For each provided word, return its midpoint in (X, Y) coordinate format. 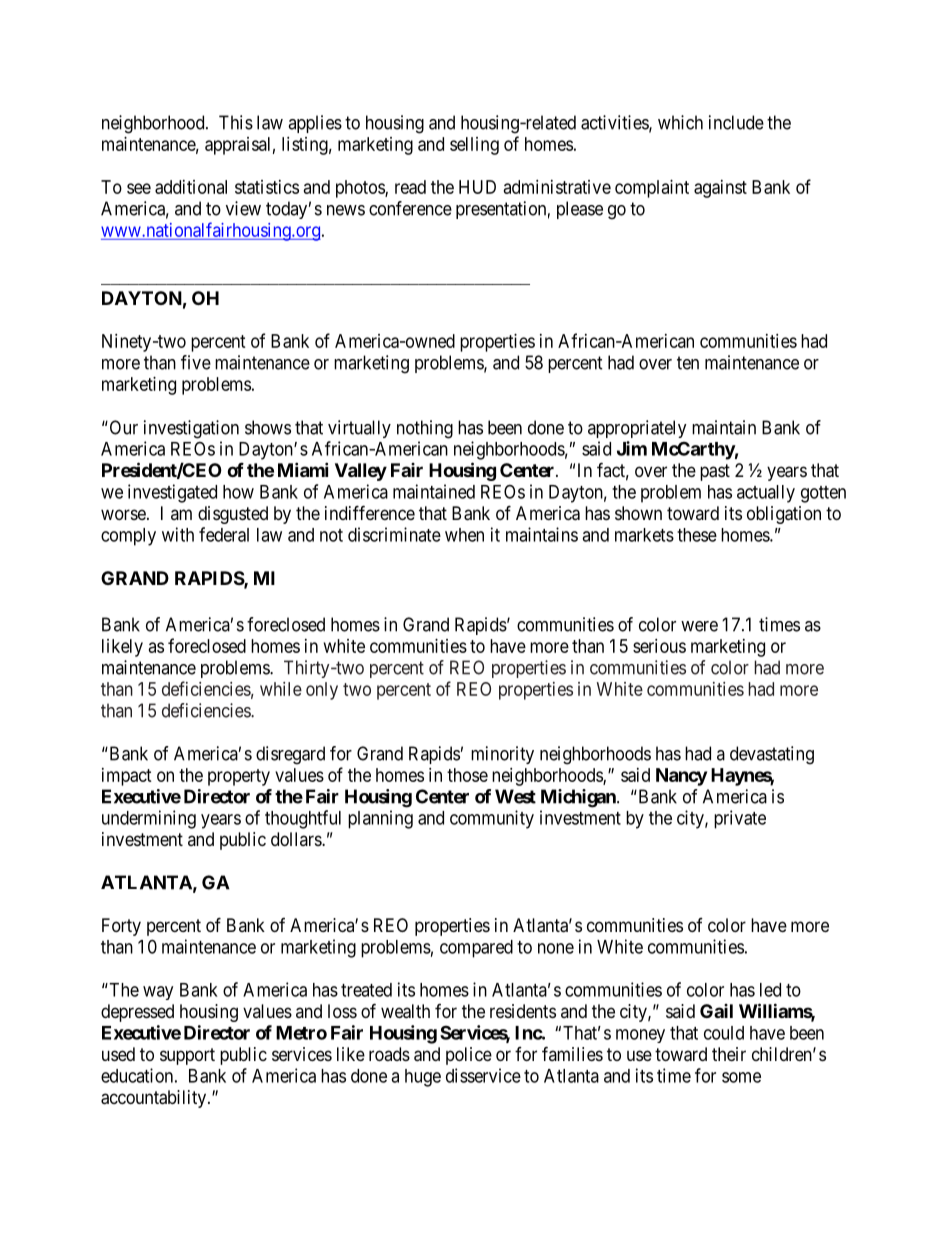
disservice (483, 1075)
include (736, 122)
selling (474, 146)
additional (191, 187)
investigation (191, 429)
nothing (425, 429)
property (239, 777)
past (715, 472)
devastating (772, 755)
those (467, 775)
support (187, 1056)
